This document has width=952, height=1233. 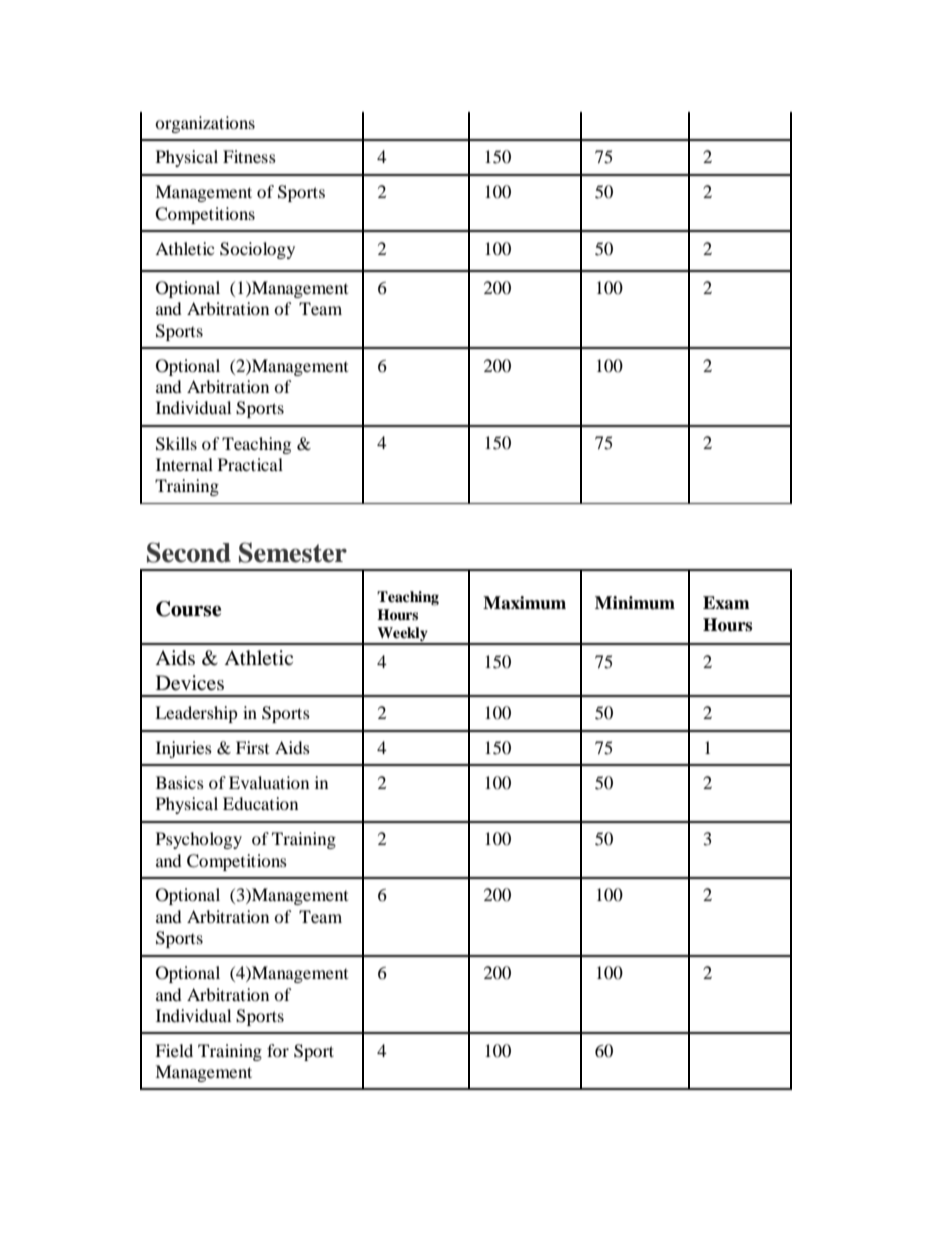 I want to click on for, so click(x=278, y=1050).
